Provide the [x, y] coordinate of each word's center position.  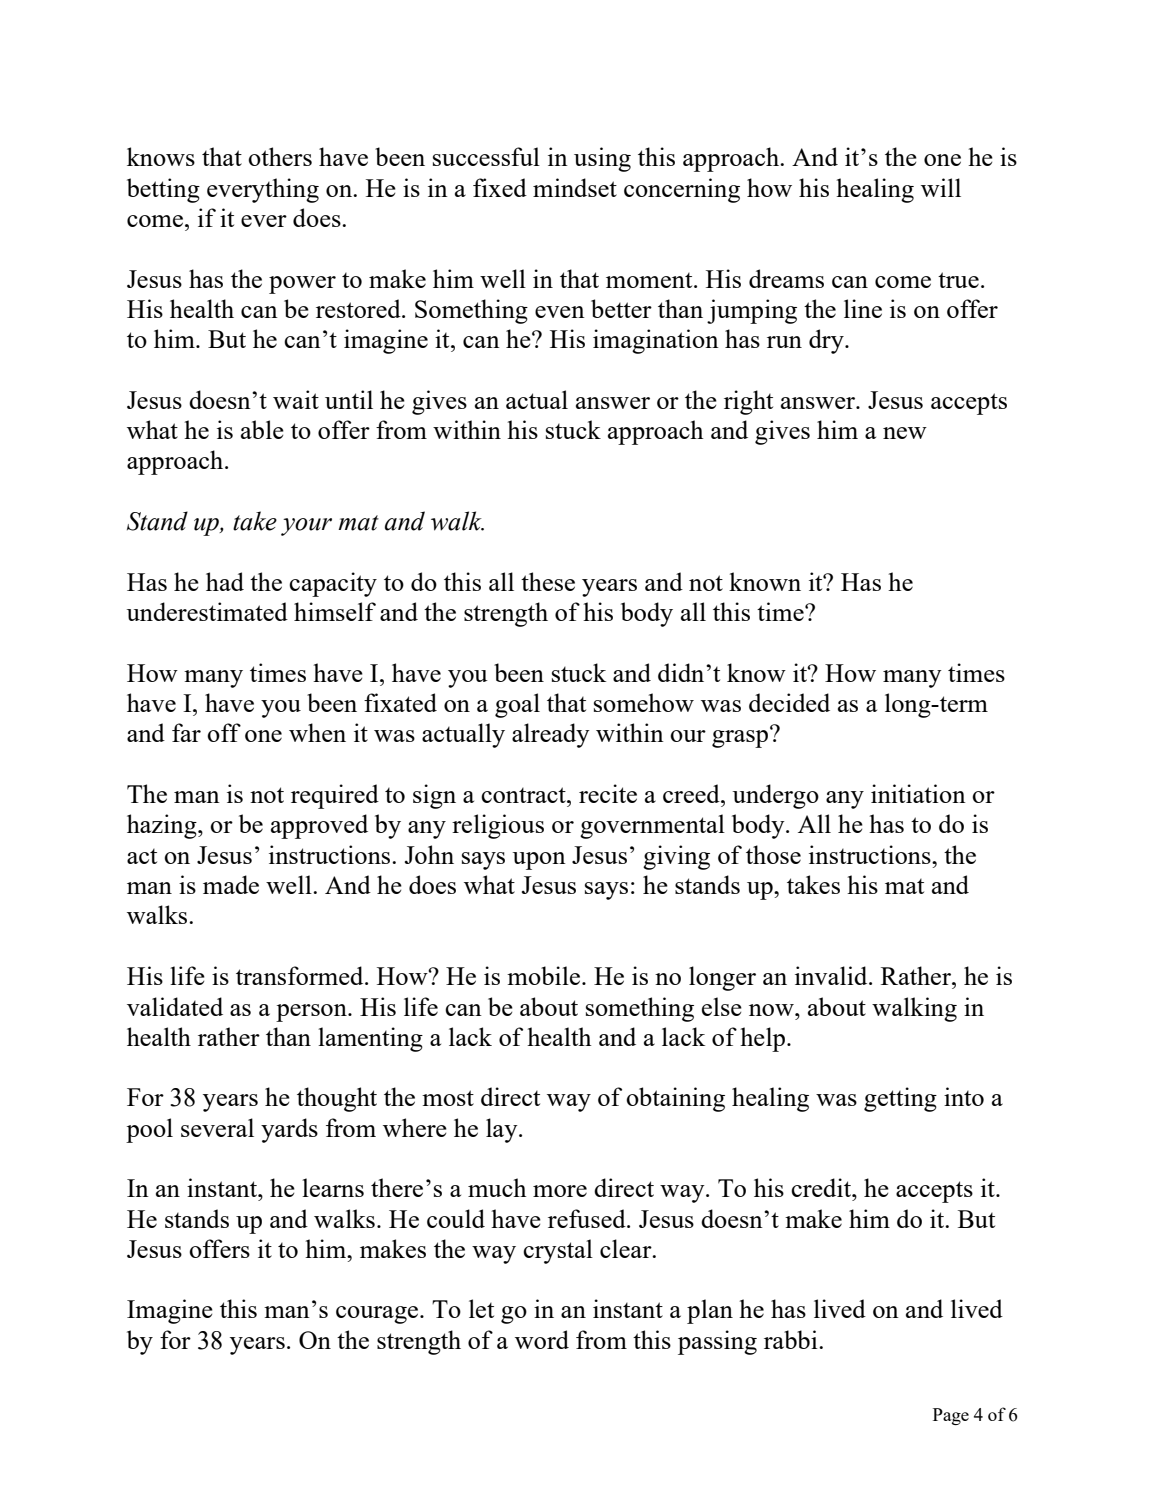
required [335, 796]
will [941, 187]
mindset [575, 187]
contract [524, 795]
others [280, 156]
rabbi [792, 1339]
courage [378, 1315]
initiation [918, 793]
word [542, 1339]
